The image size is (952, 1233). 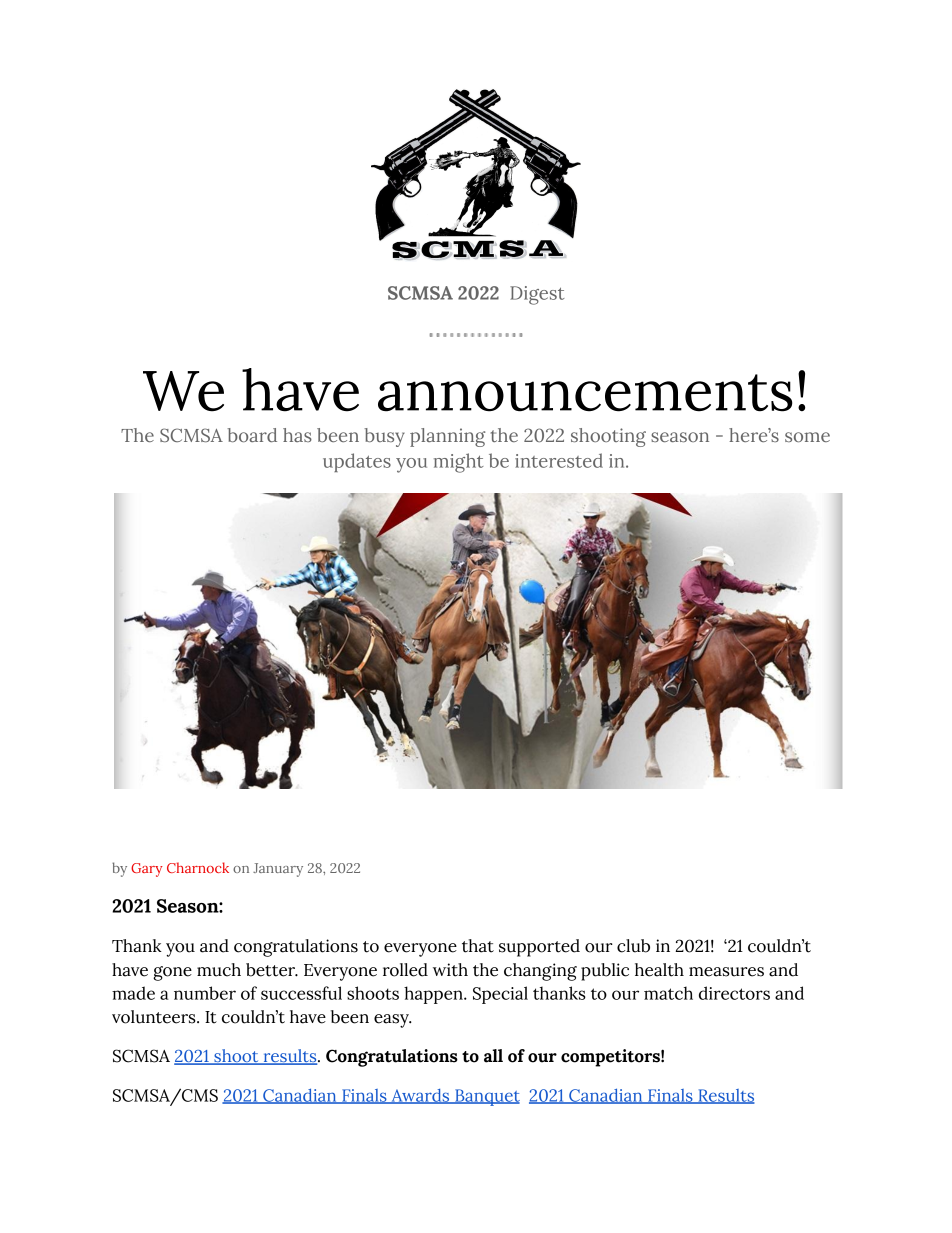 What do you see at coordinates (278, 870) in the image?
I see `January` at bounding box center [278, 870].
